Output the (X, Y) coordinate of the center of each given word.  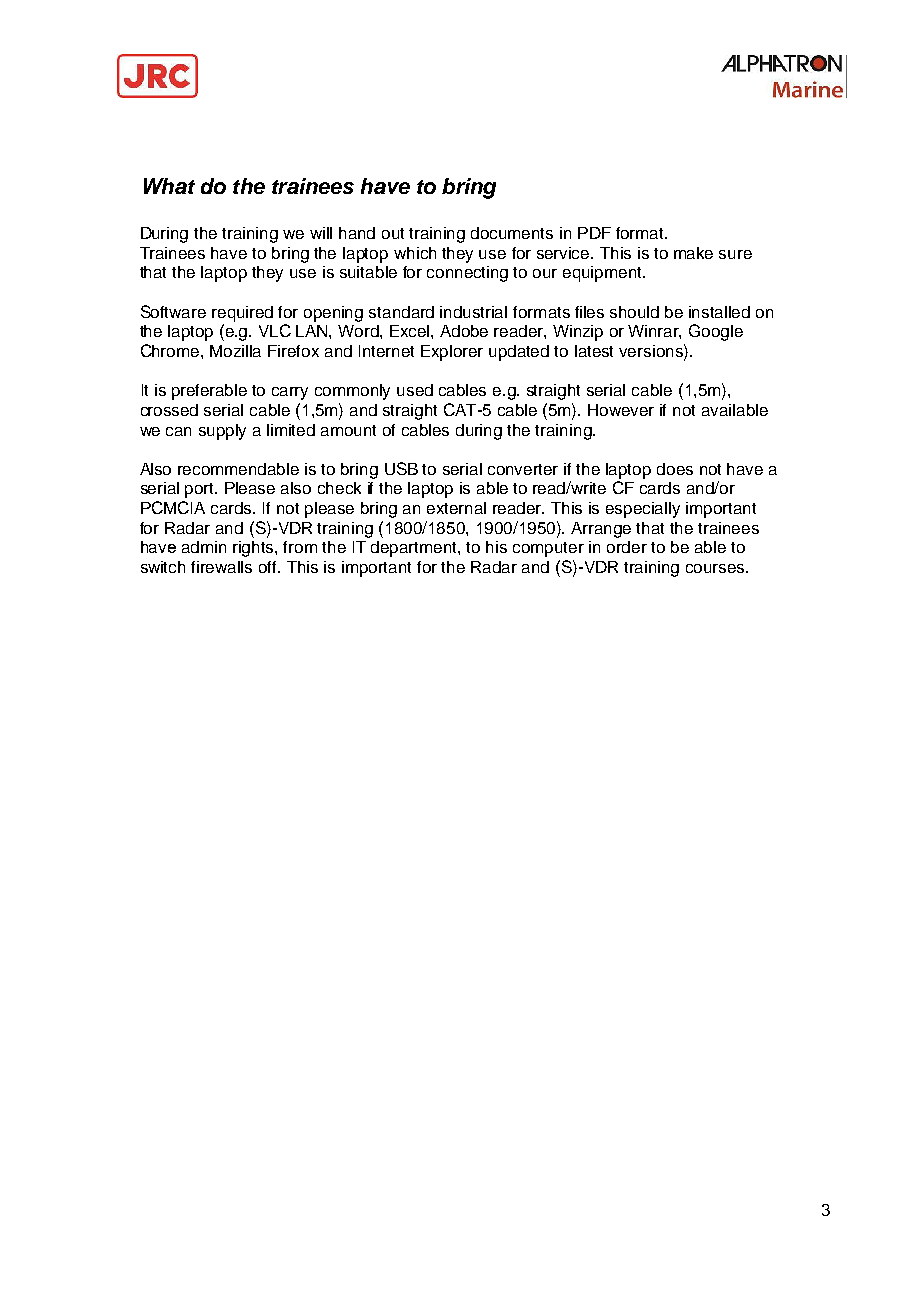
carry (290, 393)
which (415, 253)
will (321, 233)
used (415, 390)
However (621, 410)
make (693, 253)
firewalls (221, 567)
